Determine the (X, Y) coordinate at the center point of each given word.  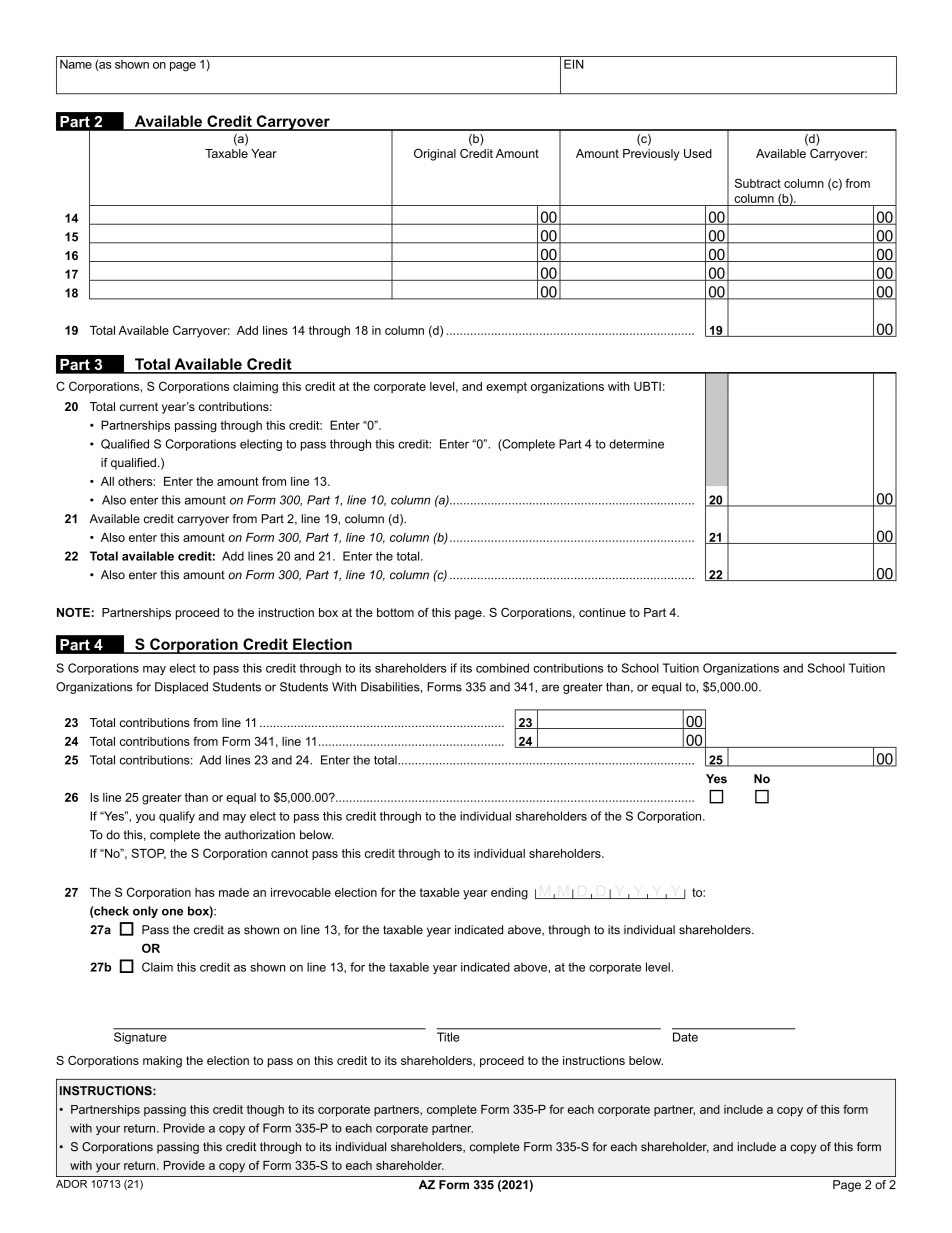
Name (76, 64)
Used (698, 153)
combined (502, 668)
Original (435, 155)
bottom (395, 612)
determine (636, 444)
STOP (148, 854)
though (265, 1111)
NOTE (73, 612)
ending (509, 894)
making (162, 1062)
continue (602, 612)
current (139, 406)
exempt (506, 387)
